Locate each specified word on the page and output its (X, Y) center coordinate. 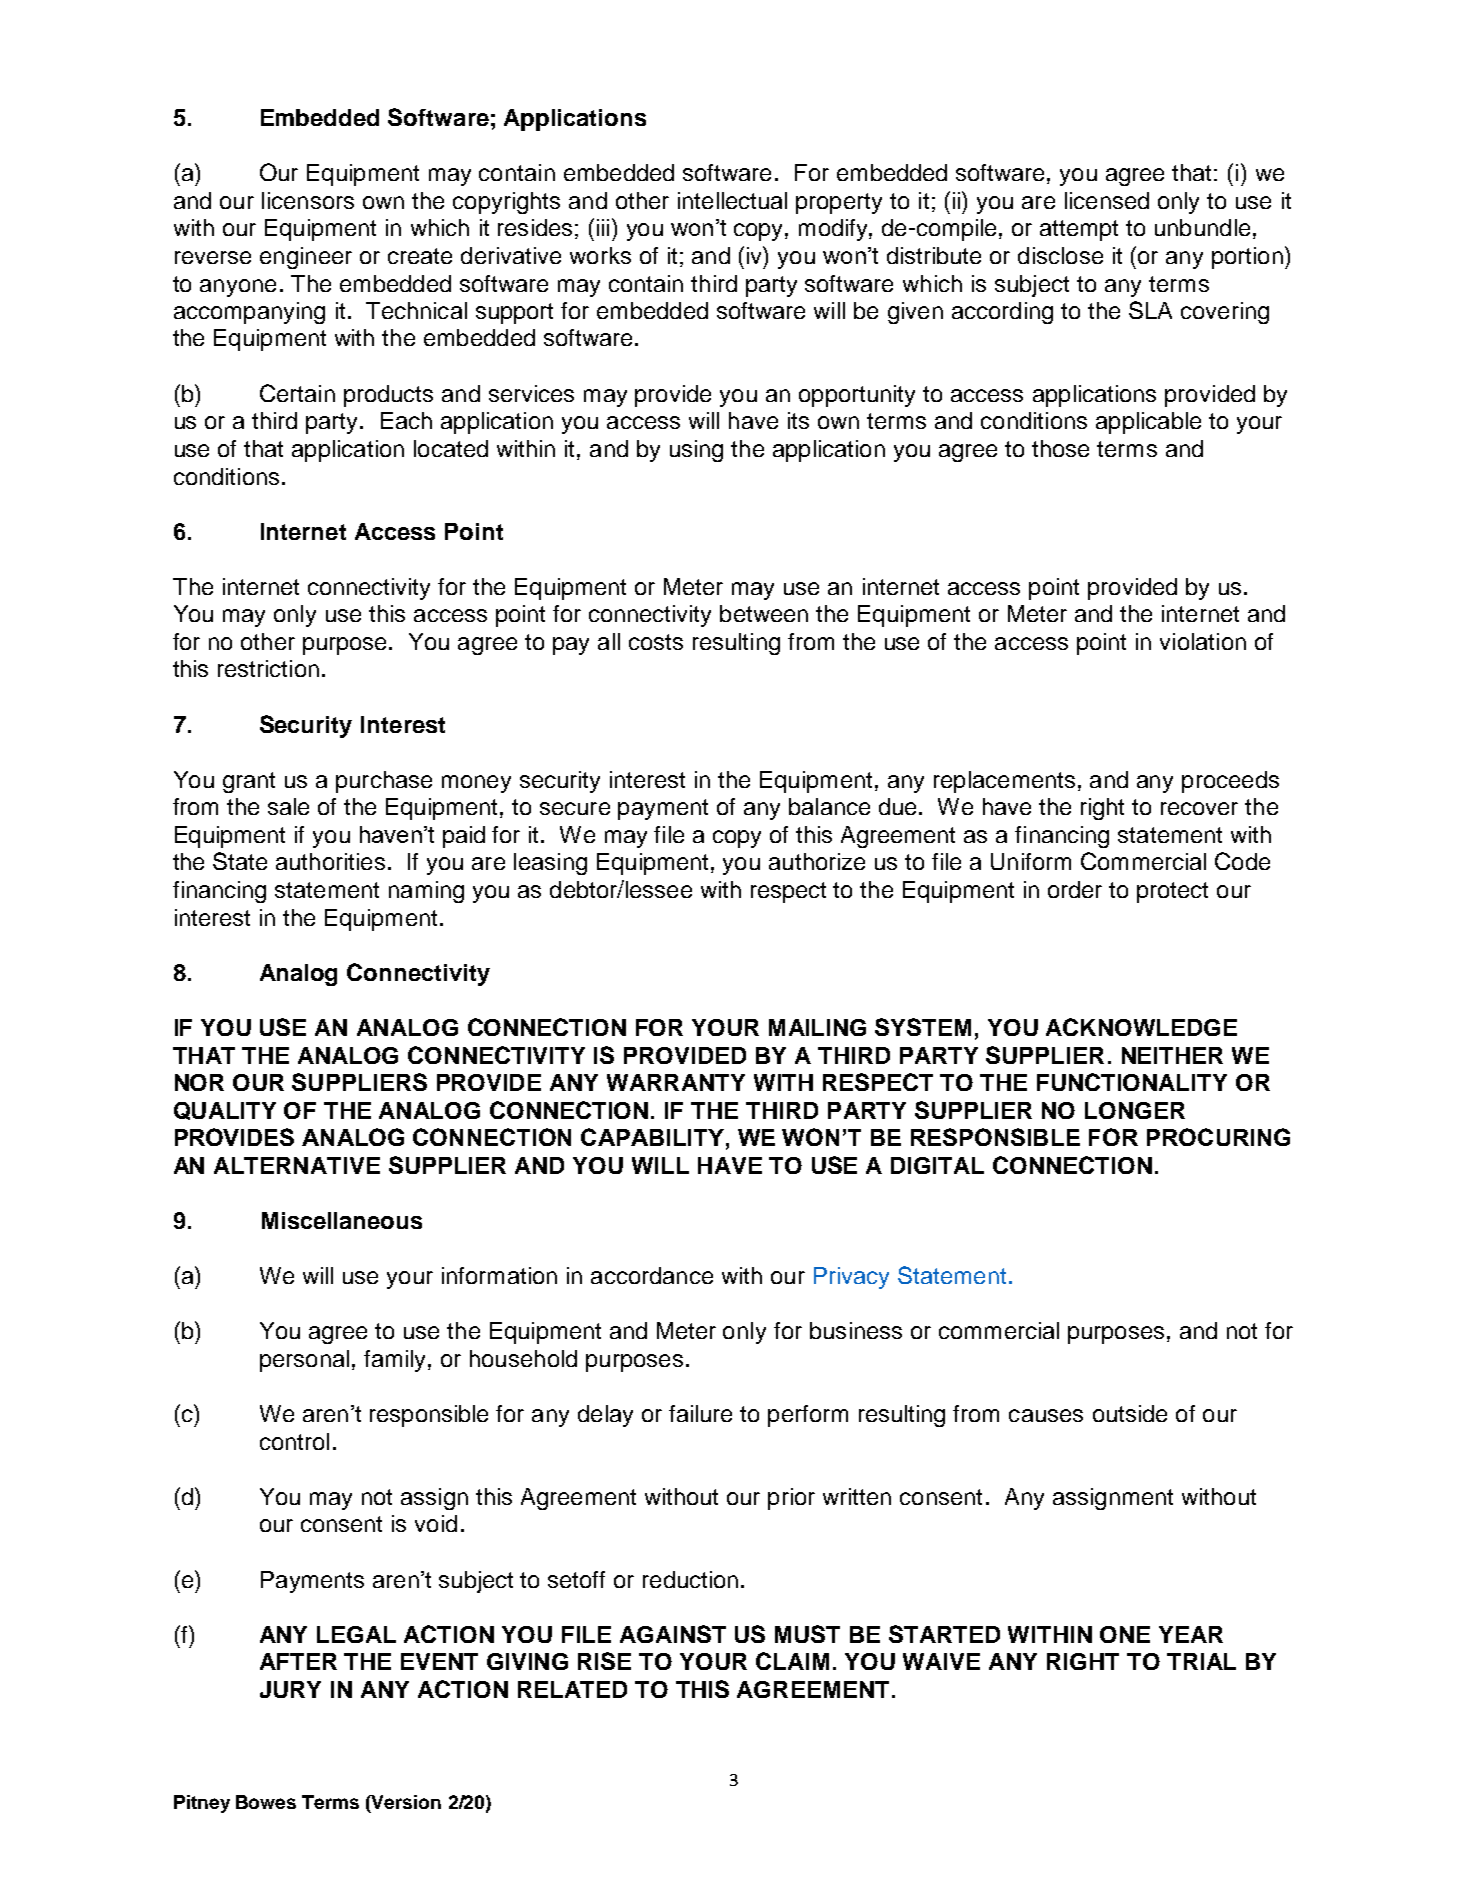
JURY (290, 1689)
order (1075, 889)
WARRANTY (676, 1082)
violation (1203, 641)
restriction (268, 668)
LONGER (1135, 1110)
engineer (306, 258)
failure (700, 1413)
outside (1130, 1413)
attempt (1079, 230)
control (294, 1441)
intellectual (732, 200)
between (764, 613)
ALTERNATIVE (297, 1165)
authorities (330, 861)
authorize (817, 861)
